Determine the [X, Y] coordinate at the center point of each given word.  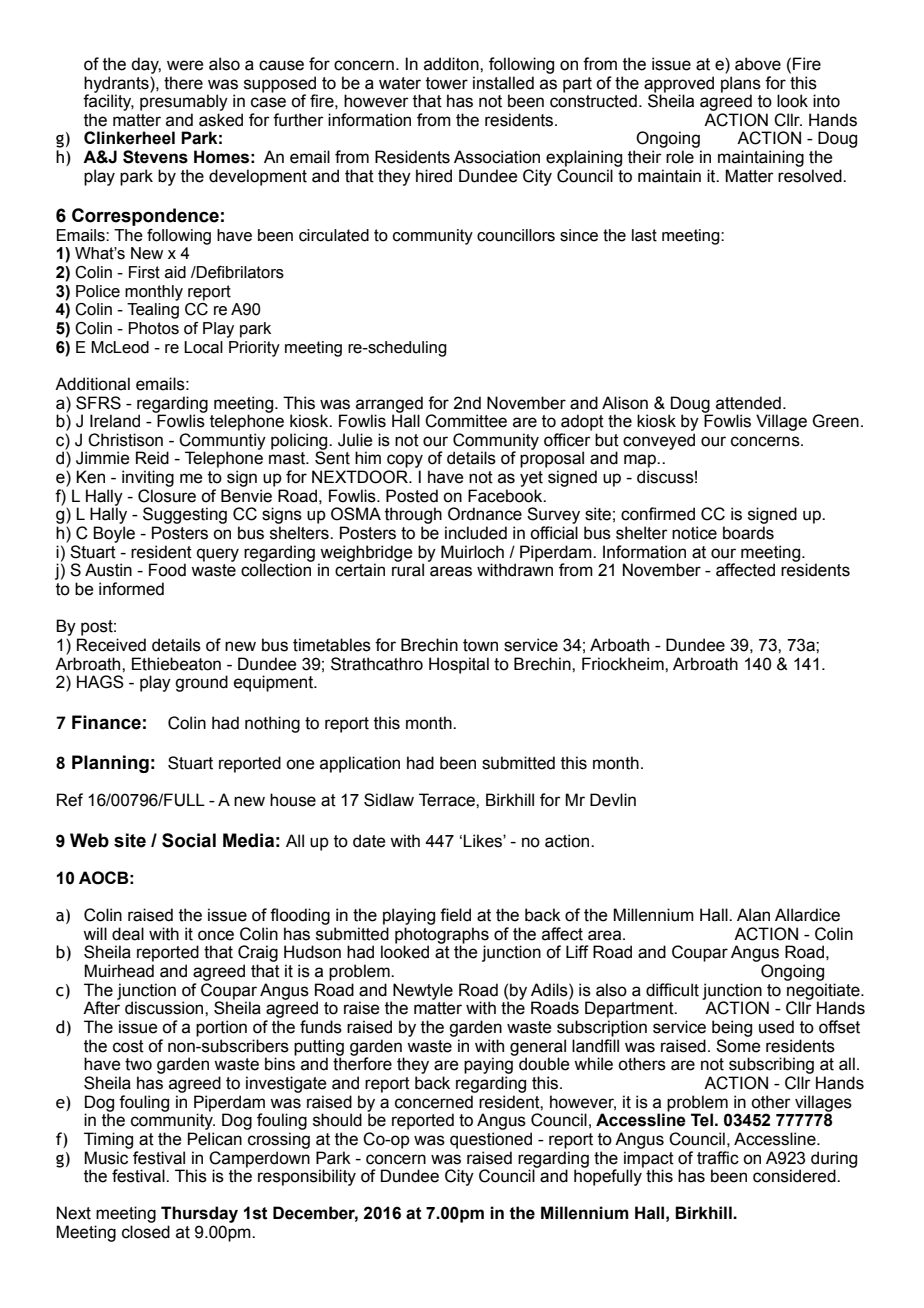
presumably [184, 101]
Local [203, 347]
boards [748, 533]
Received [111, 645]
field [455, 915]
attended [748, 403]
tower [447, 83]
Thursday [199, 1214]
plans [741, 84]
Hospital [459, 665]
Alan [753, 915]
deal [128, 934]
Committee [466, 421]
